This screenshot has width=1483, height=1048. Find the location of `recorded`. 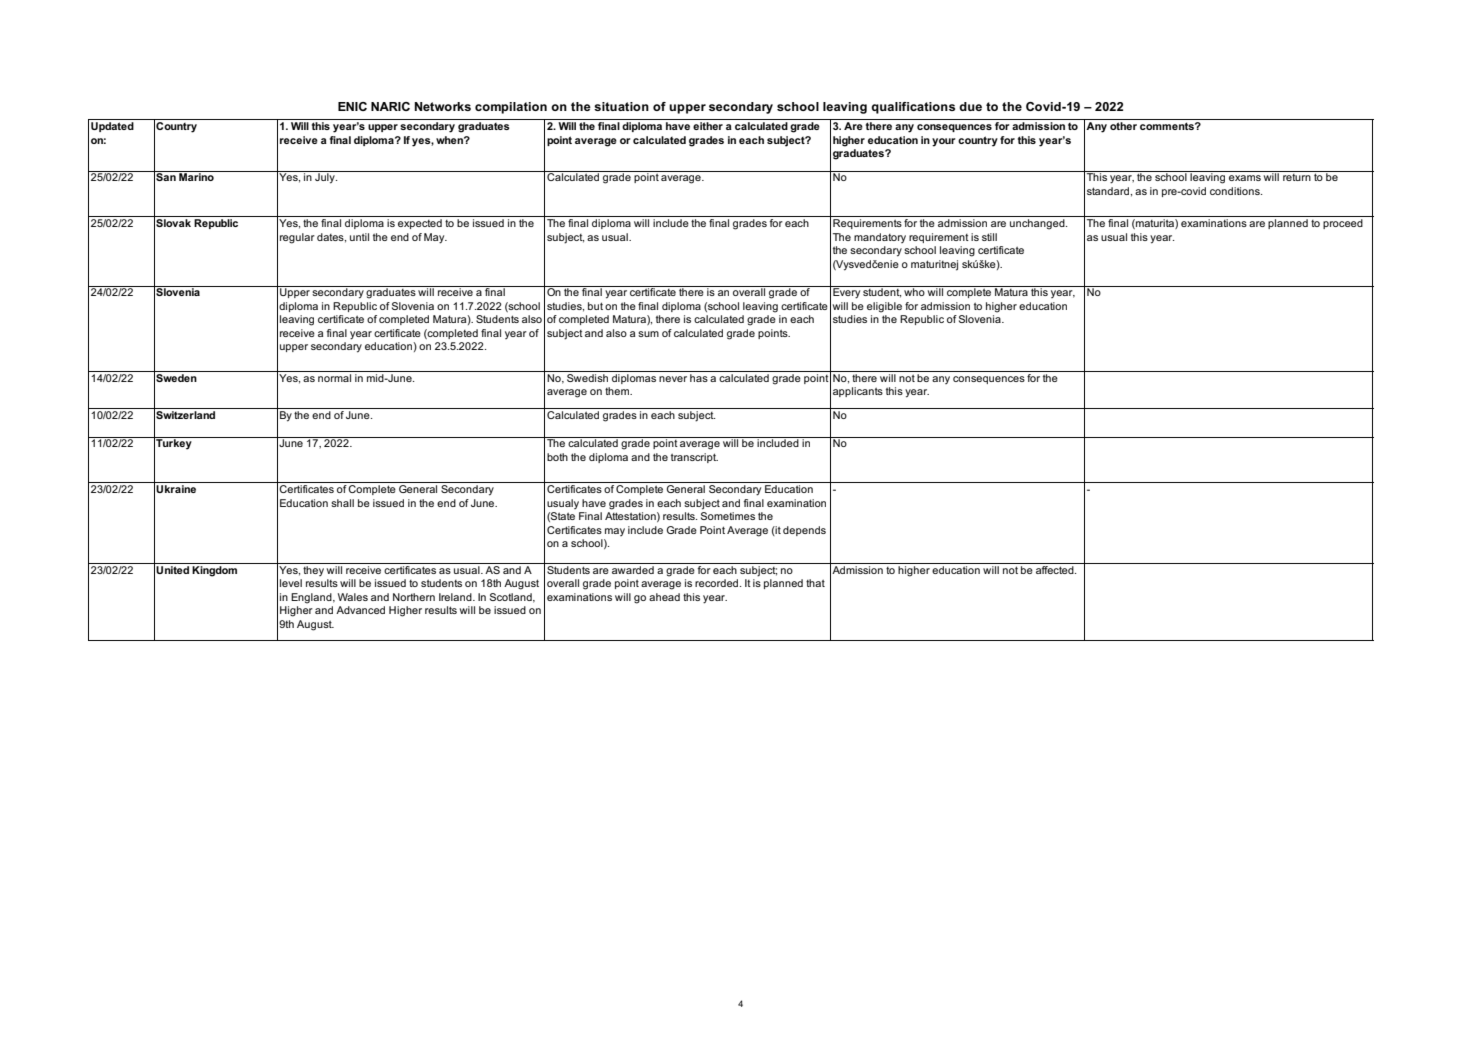

recorded is located at coordinates (718, 583).
